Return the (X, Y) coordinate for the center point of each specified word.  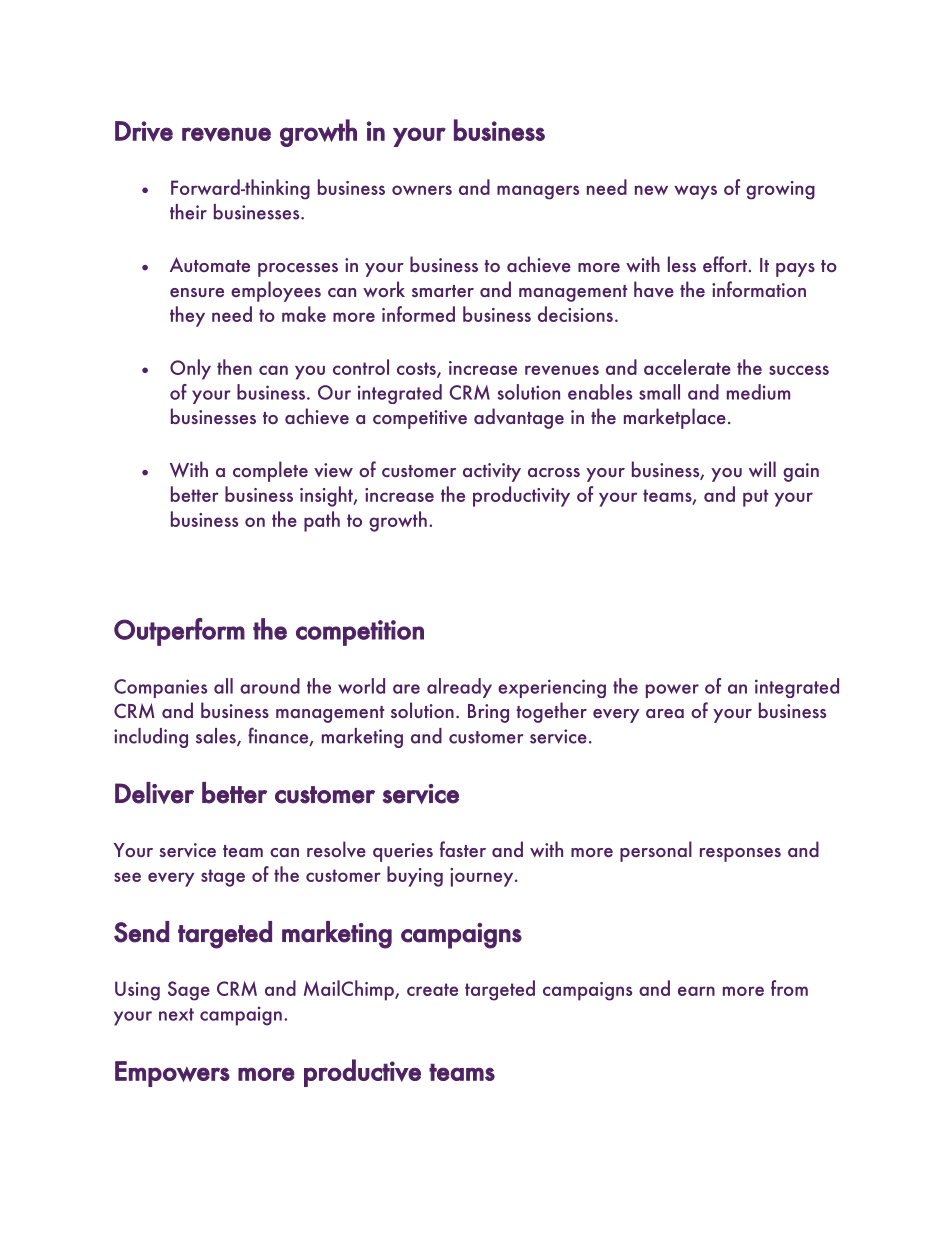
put (755, 498)
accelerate (687, 367)
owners (422, 190)
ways (695, 192)
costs (417, 369)
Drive (144, 131)
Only (190, 369)
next (176, 1014)
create (432, 989)
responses (740, 855)
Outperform (179, 632)
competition (360, 633)
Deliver (154, 793)
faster (463, 849)
